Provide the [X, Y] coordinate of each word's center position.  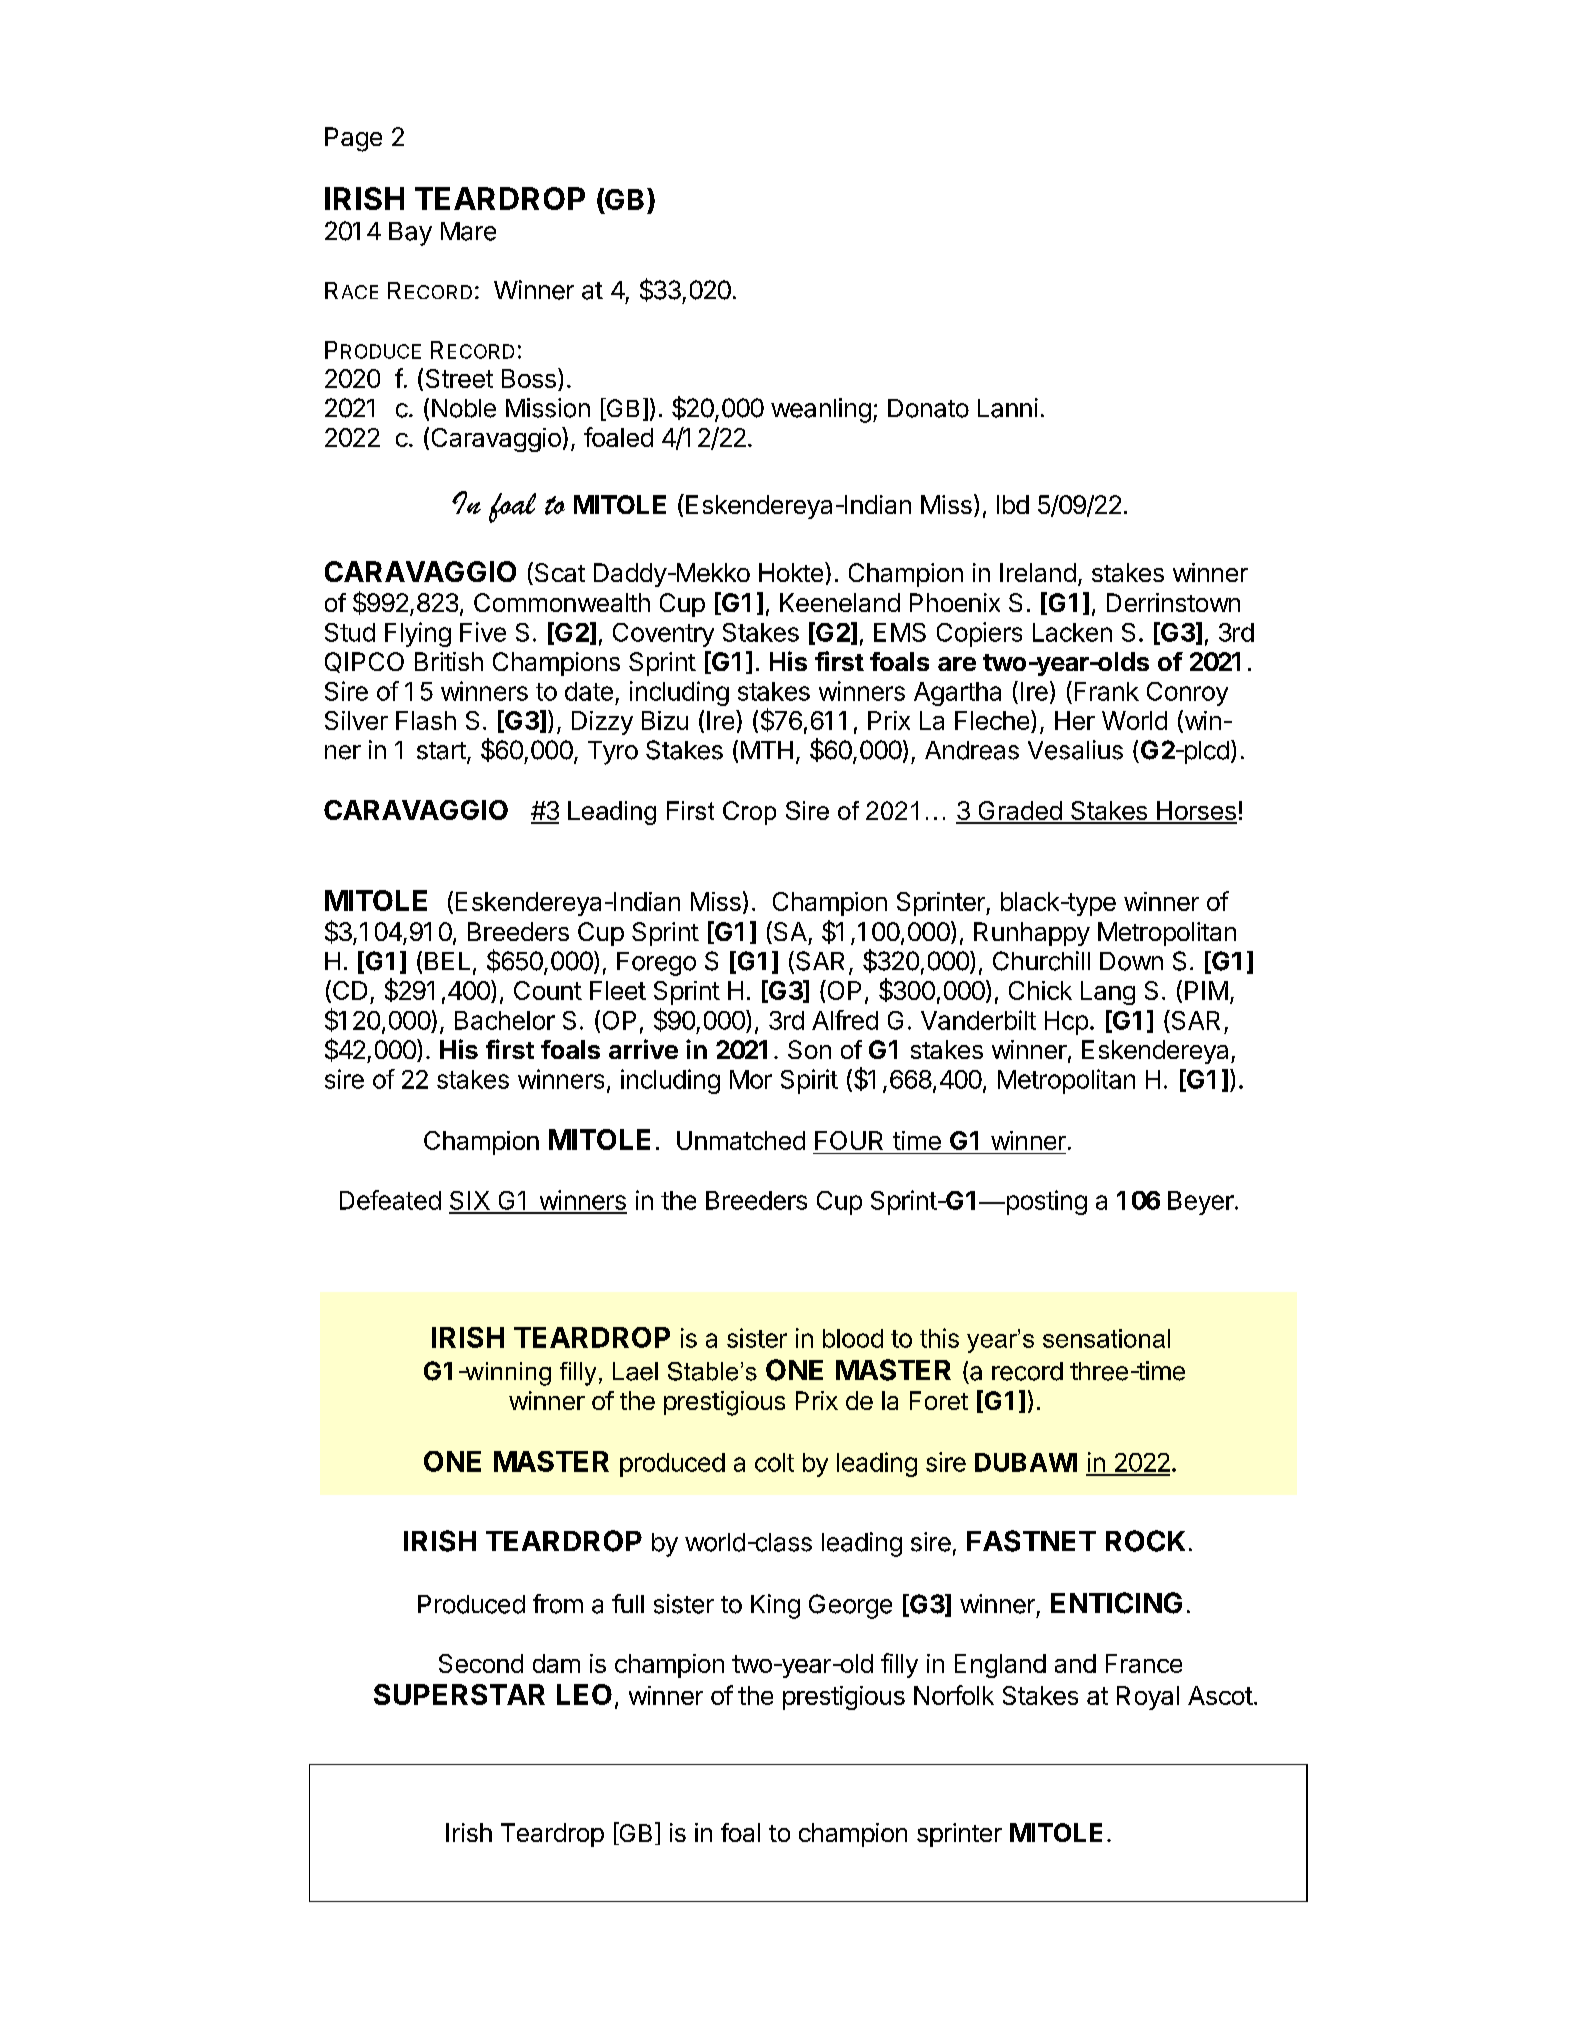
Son [809, 1049]
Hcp [1066, 1023]
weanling [821, 410]
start [441, 751]
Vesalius [1075, 750]
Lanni [1008, 408]
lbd [1013, 504]
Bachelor [505, 1020]
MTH [767, 750]
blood [853, 1338]
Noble [464, 408]
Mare [468, 231]
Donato [928, 408]
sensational [1106, 1338]
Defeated [390, 1200]
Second [481, 1663]
